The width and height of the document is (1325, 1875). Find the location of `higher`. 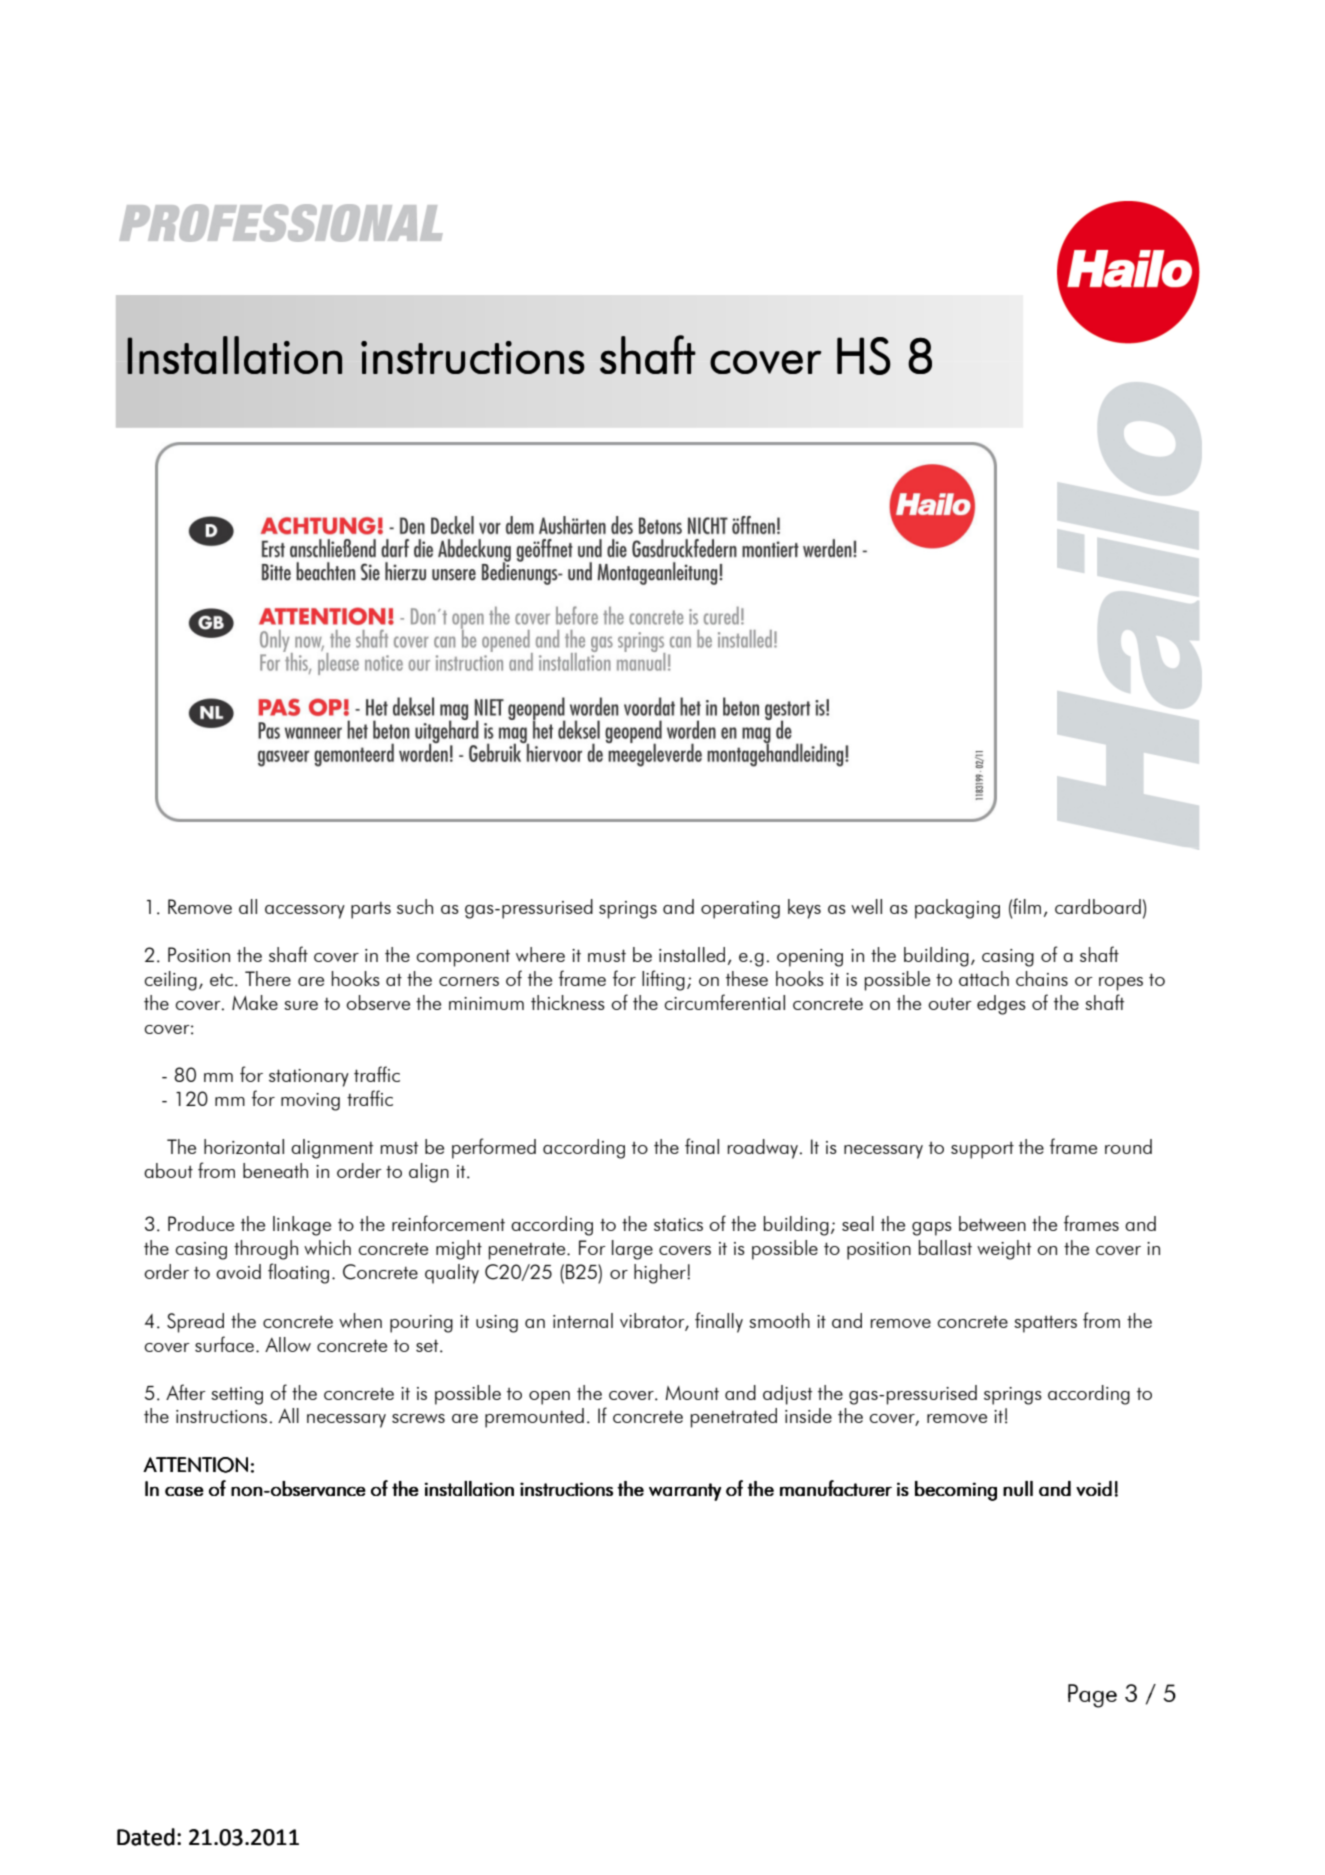

higher is located at coordinates (661, 1274).
